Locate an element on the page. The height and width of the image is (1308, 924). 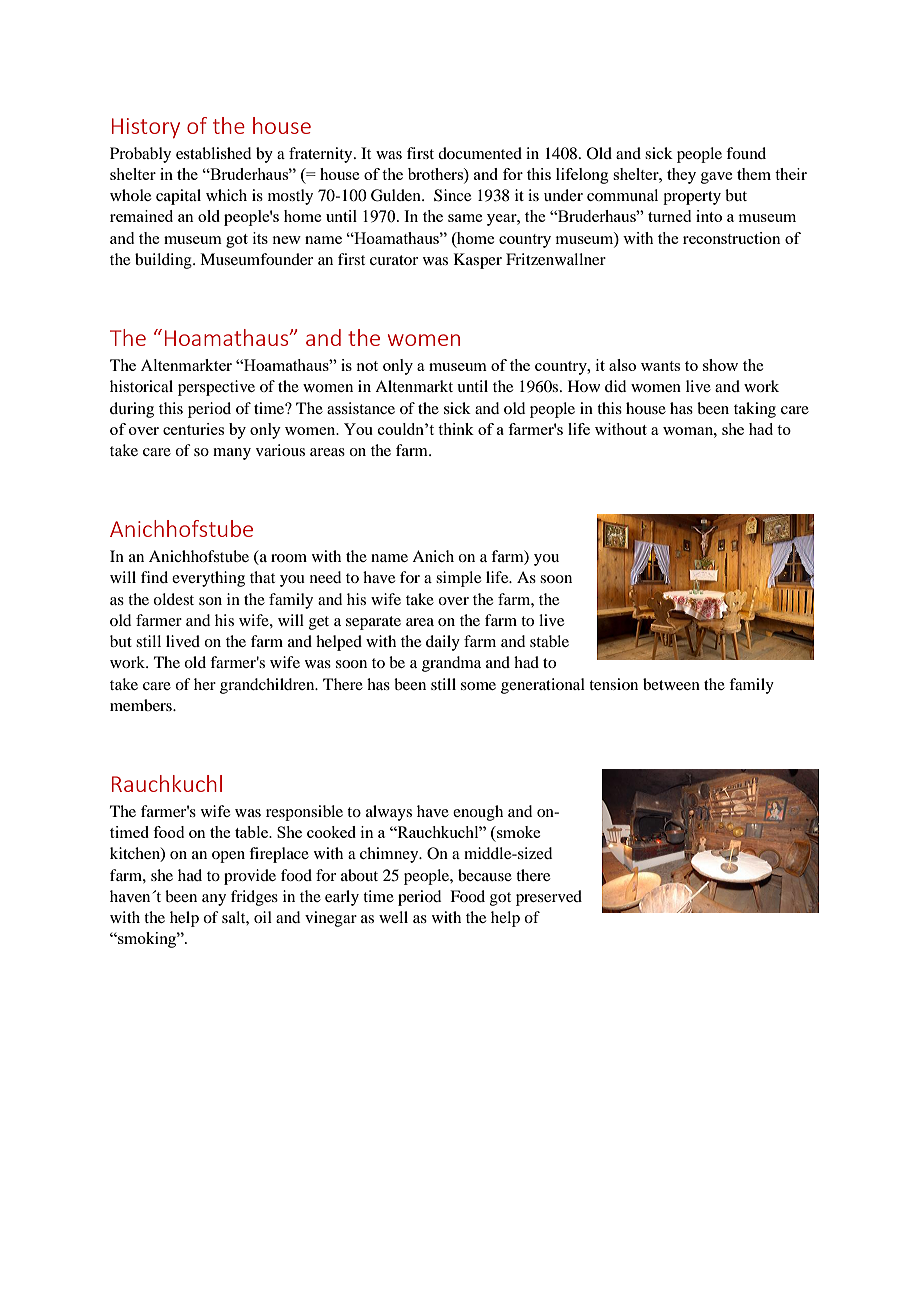
documented is located at coordinates (480, 153).
